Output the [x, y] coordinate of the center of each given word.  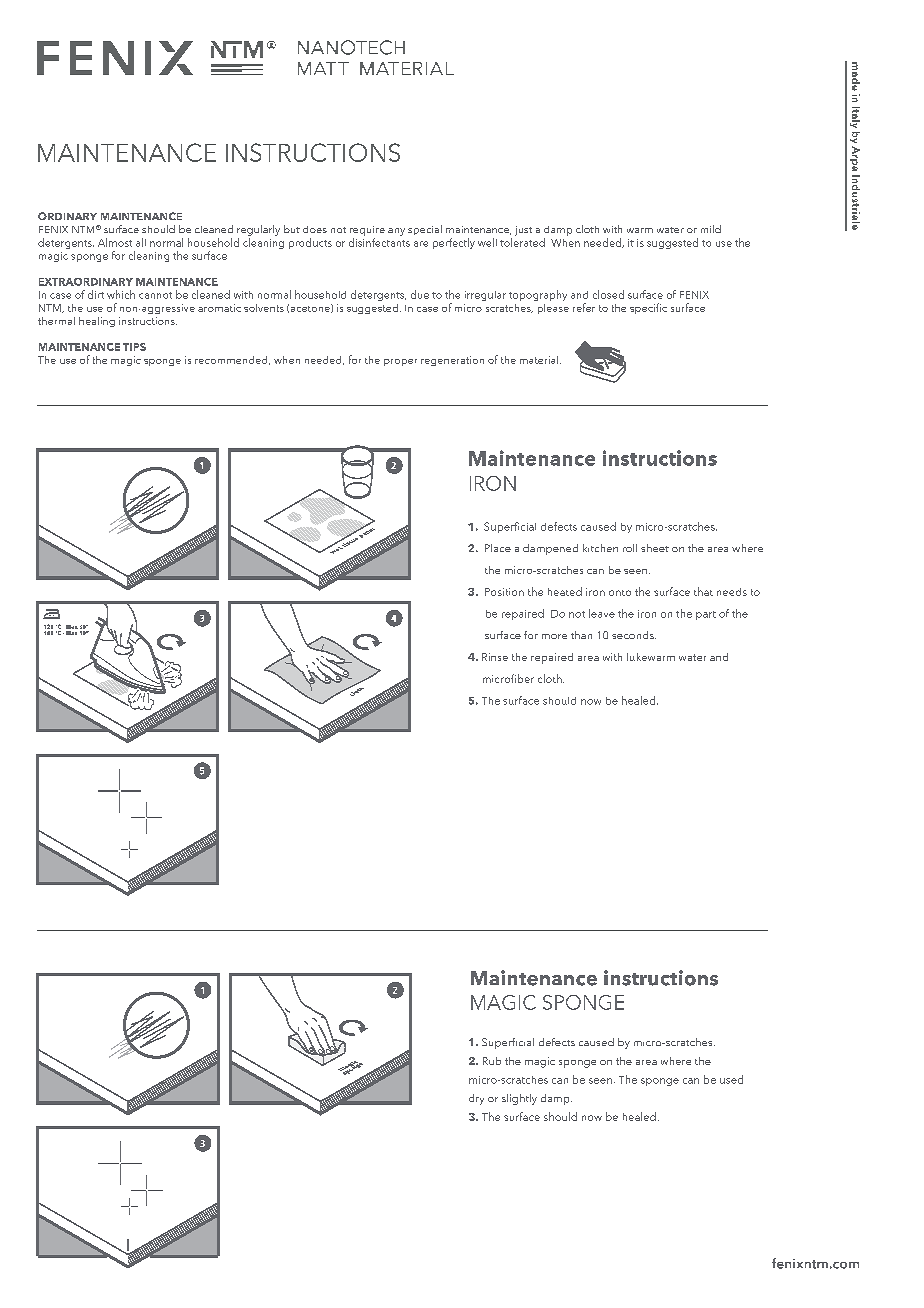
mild [711, 229]
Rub [492, 1061]
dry [476, 1099]
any [396, 232]
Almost [115, 242]
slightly [519, 1099]
